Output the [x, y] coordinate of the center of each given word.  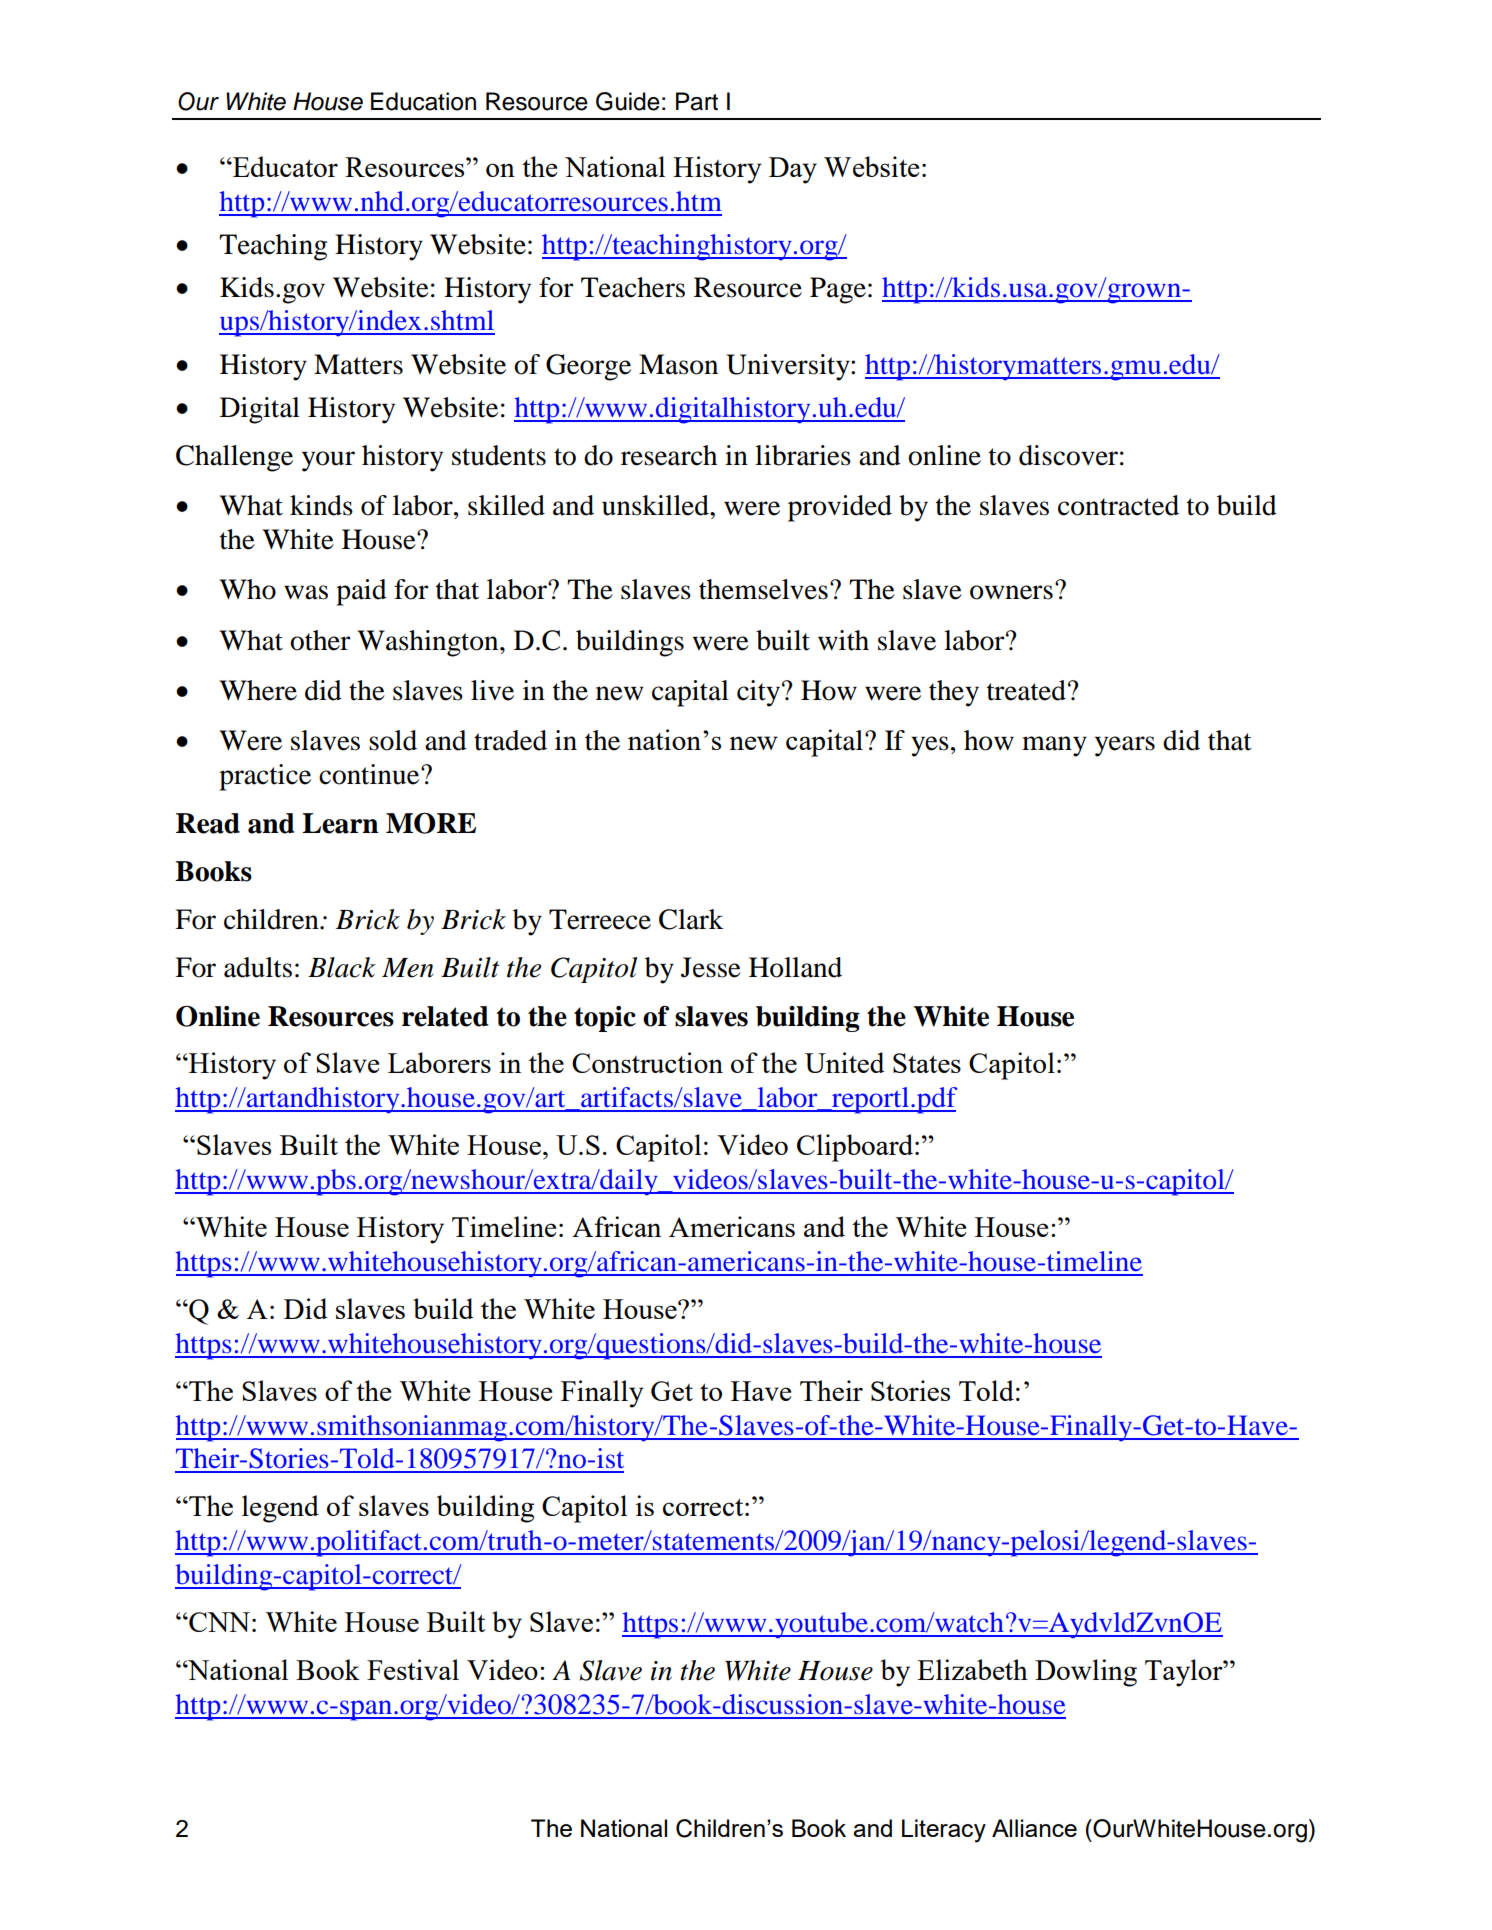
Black [342, 967]
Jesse [711, 967]
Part [697, 101]
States [927, 1063]
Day [793, 170]
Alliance [1034, 1828]
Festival [413, 1669]
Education [423, 101]
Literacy [944, 1831]
